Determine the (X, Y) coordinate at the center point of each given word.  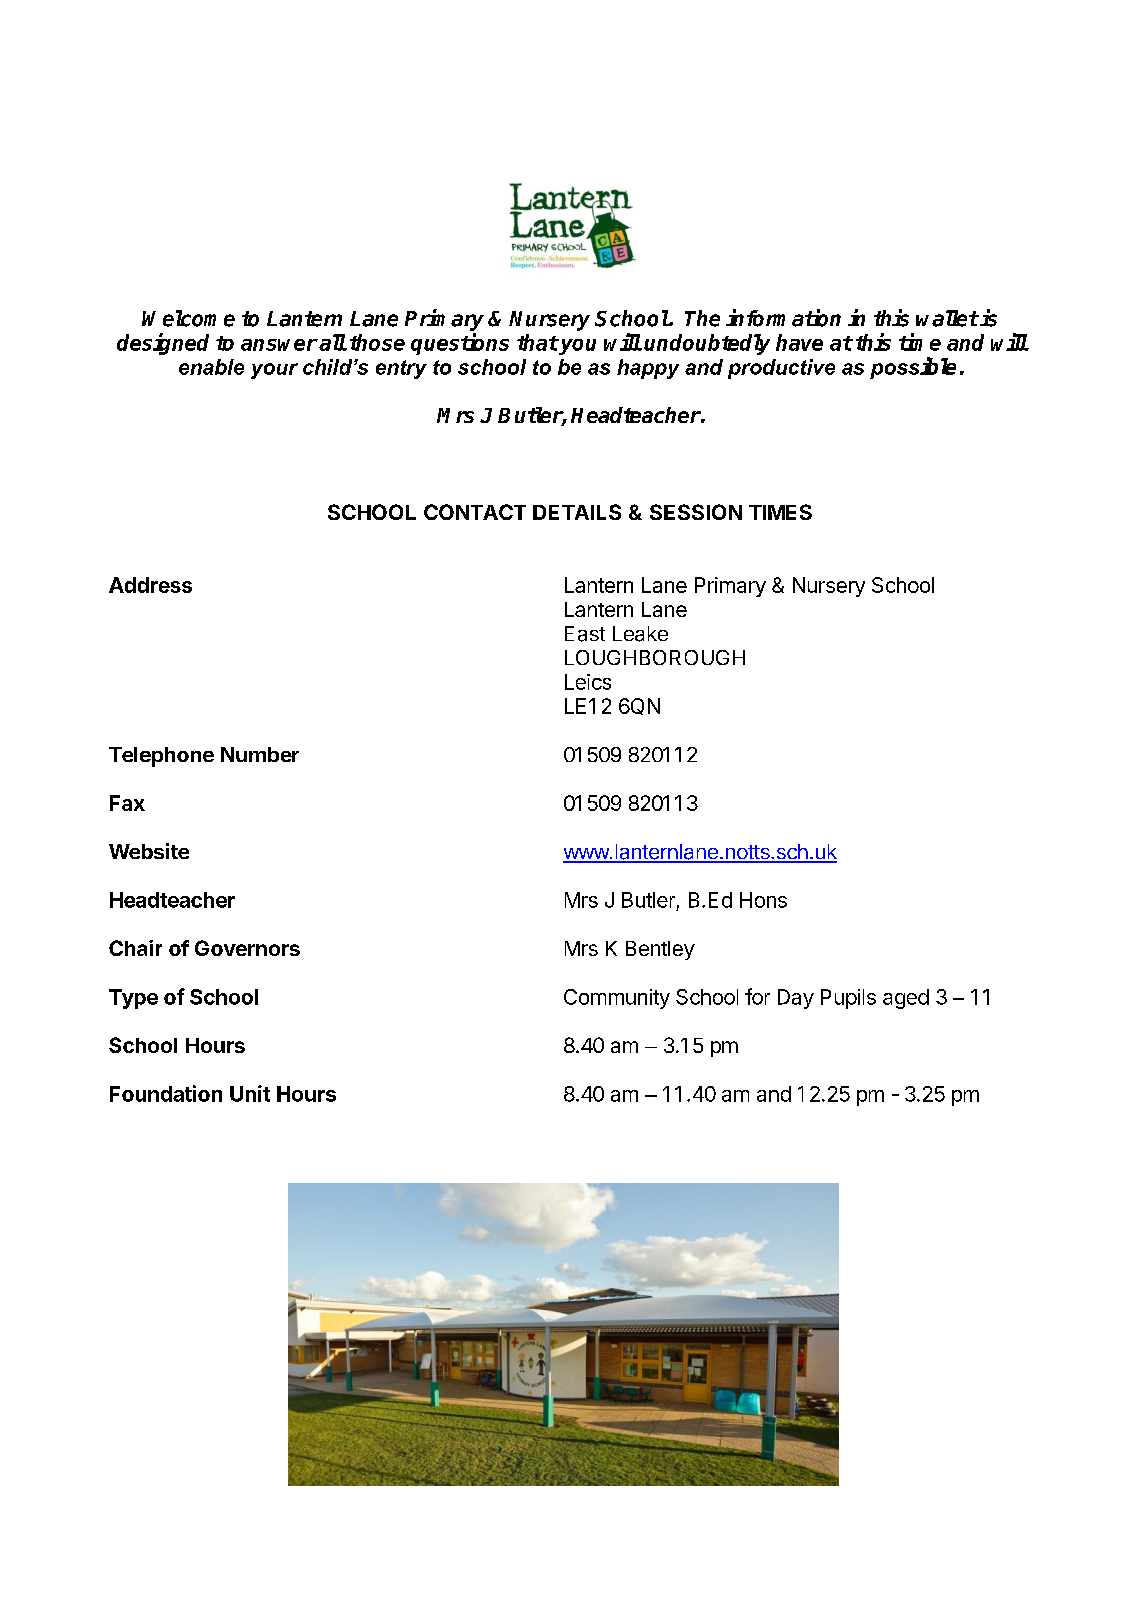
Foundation (166, 1093)
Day (796, 999)
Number (260, 754)
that (537, 342)
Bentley (660, 950)
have (799, 342)
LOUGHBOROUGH (655, 657)
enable (211, 367)
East (585, 634)
